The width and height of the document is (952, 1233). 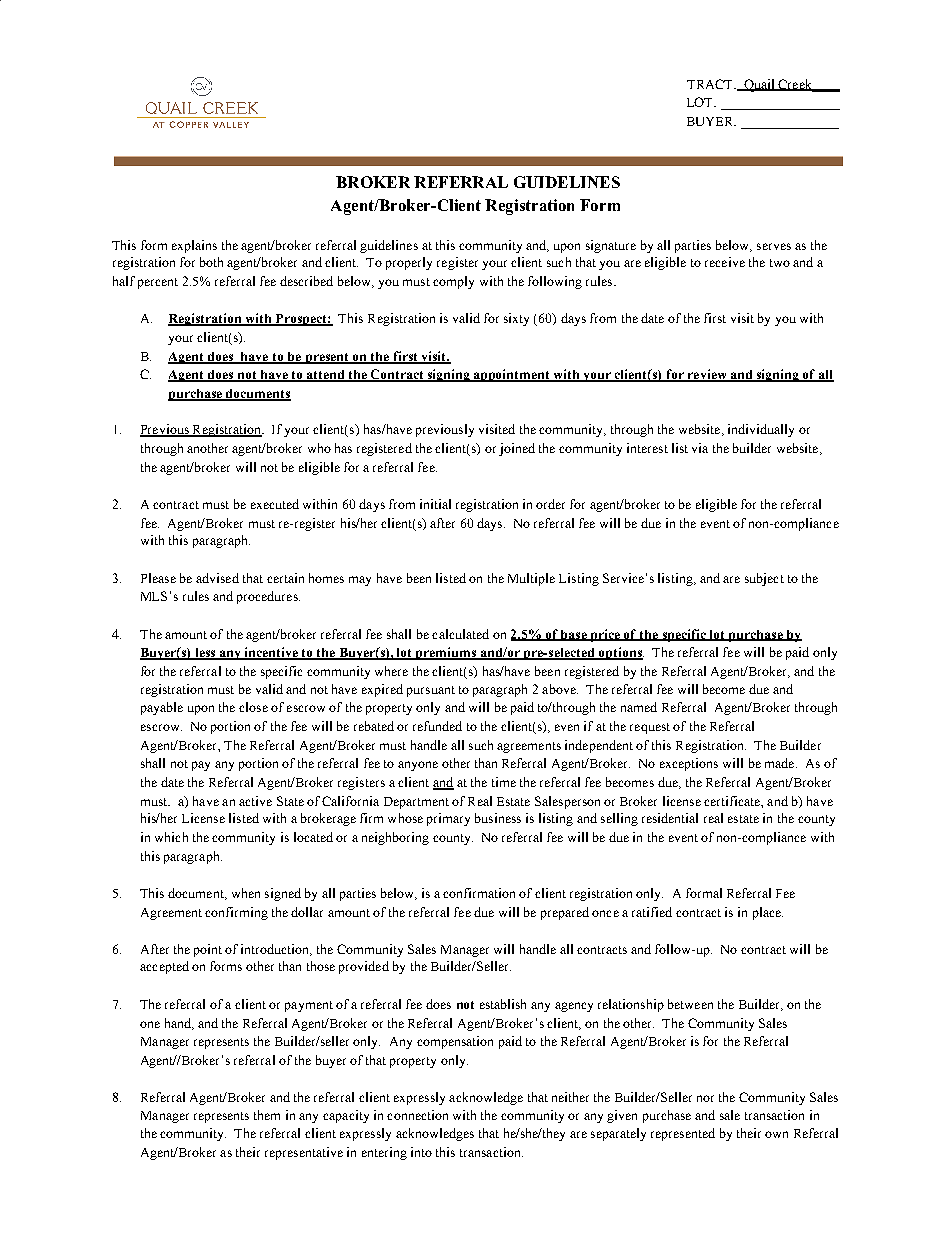 What do you see at coordinates (448, 819) in the document?
I see `primary` at bounding box center [448, 819].
